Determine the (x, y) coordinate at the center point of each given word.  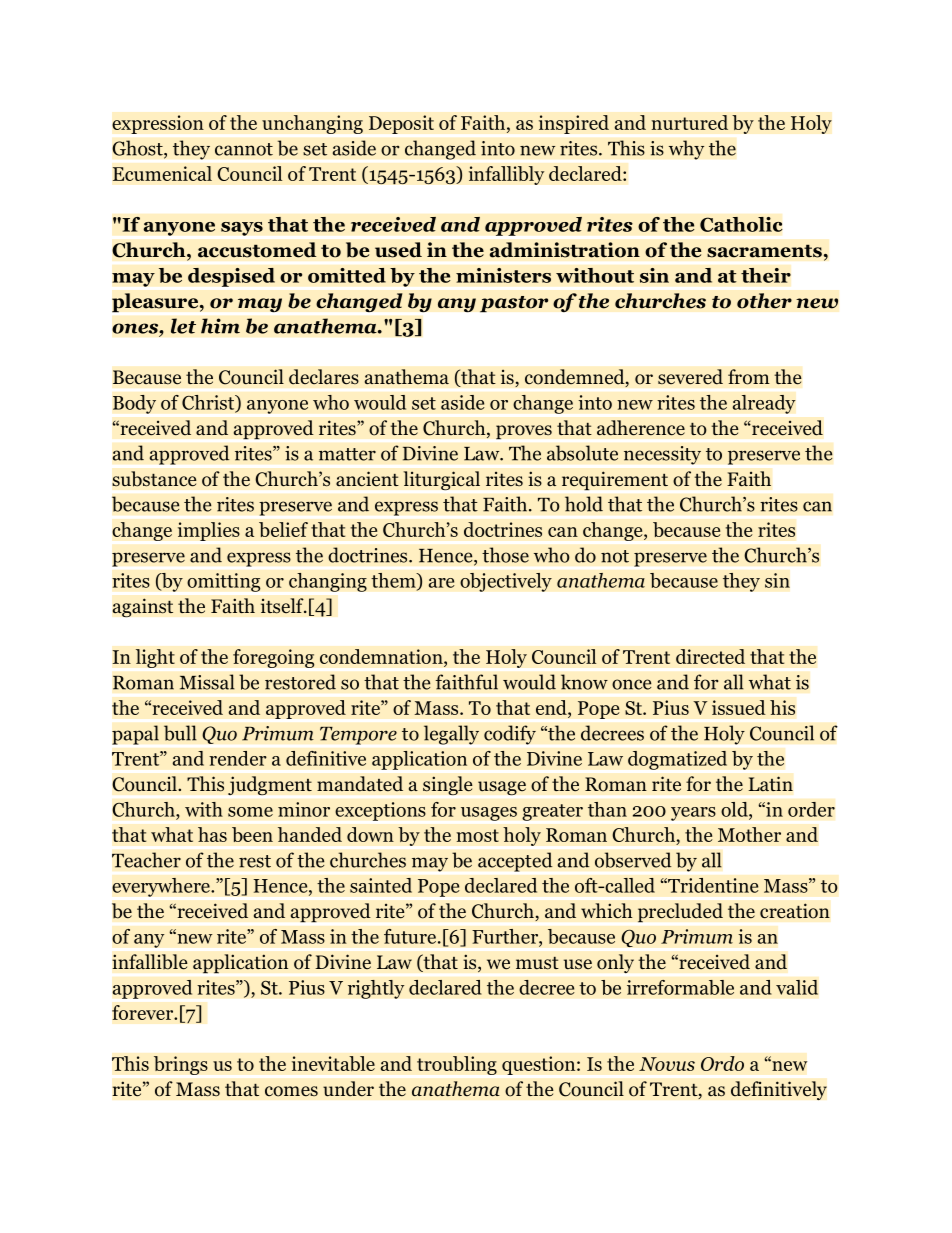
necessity (662, 455)
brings (181, 1065)
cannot (244, 149)
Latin (770, 784)
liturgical (441, 480)
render (238, 758)
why (686, 150)
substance (154, 479)
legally (451, 735)
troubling (457, 1065)
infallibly (506, 175)
